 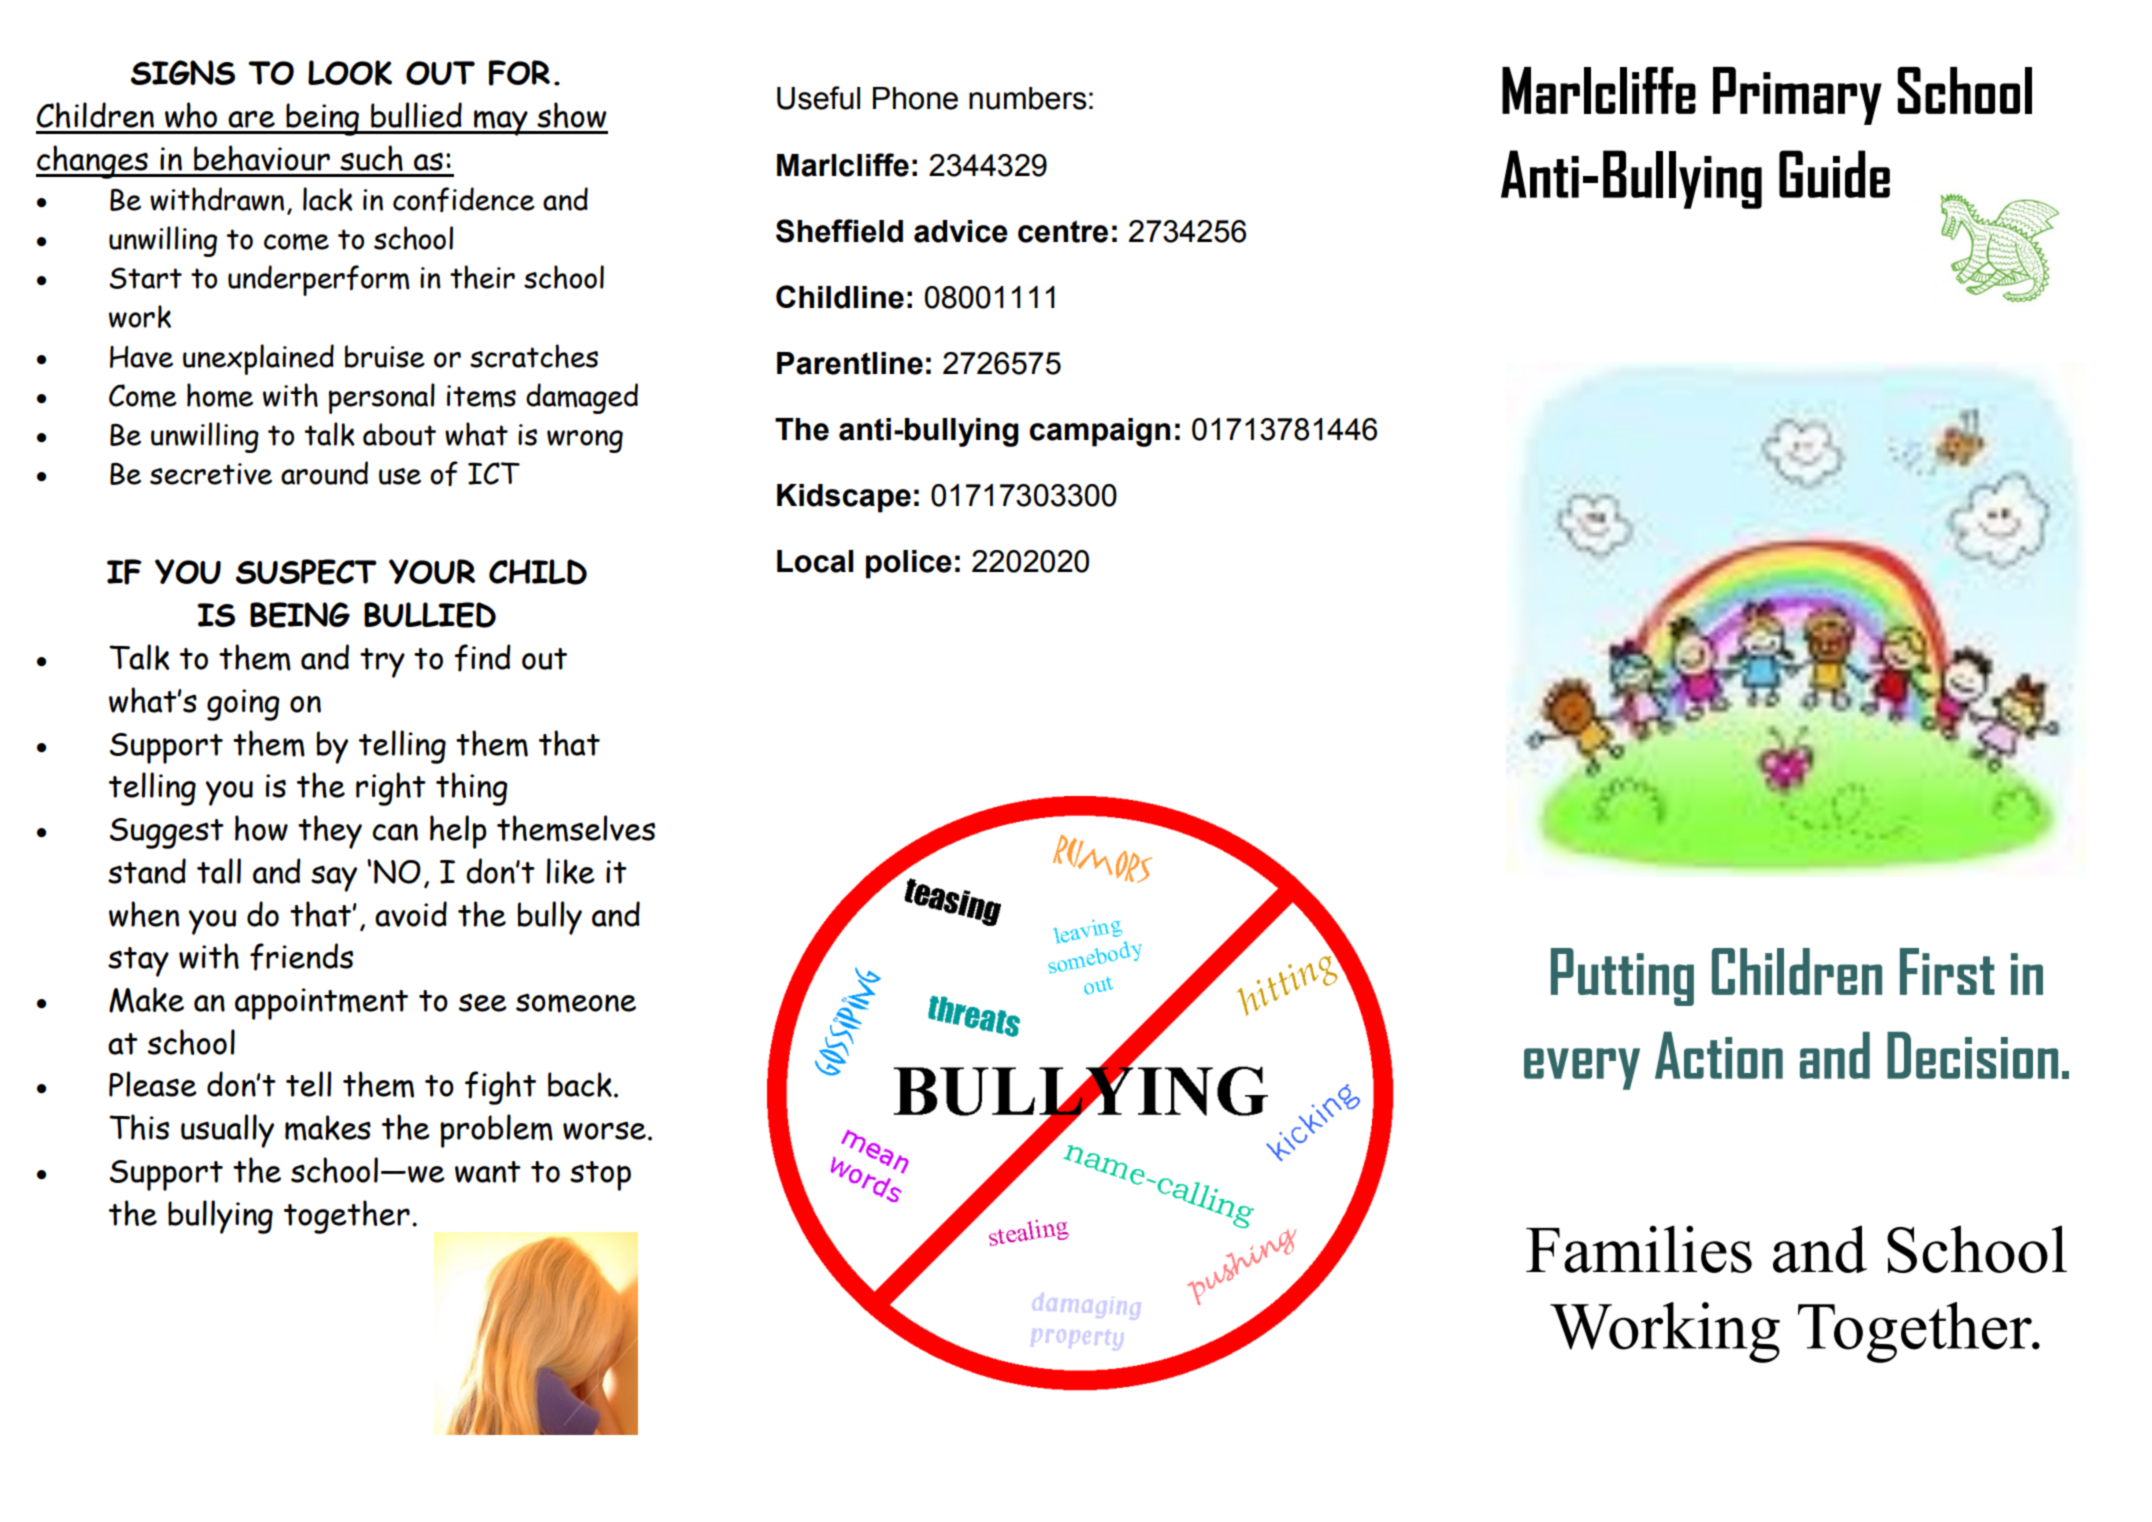 What do you see at coordinates (350, 73) in the screenshot?
I see `LOOK` at bounding box center [350, 73].
